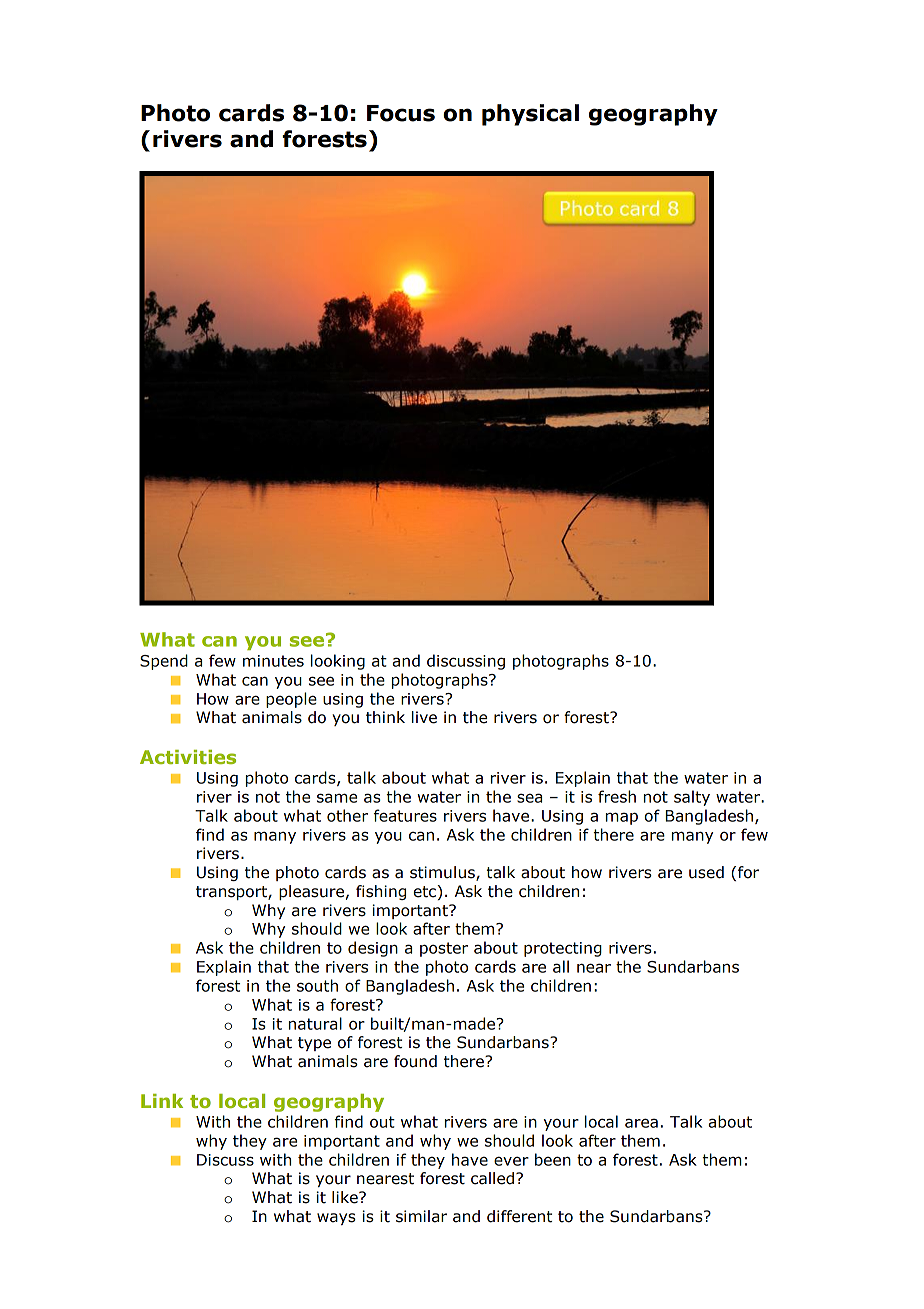  Describe the element at coordinates (530, 115) in the image. I see `physical` at that location.
